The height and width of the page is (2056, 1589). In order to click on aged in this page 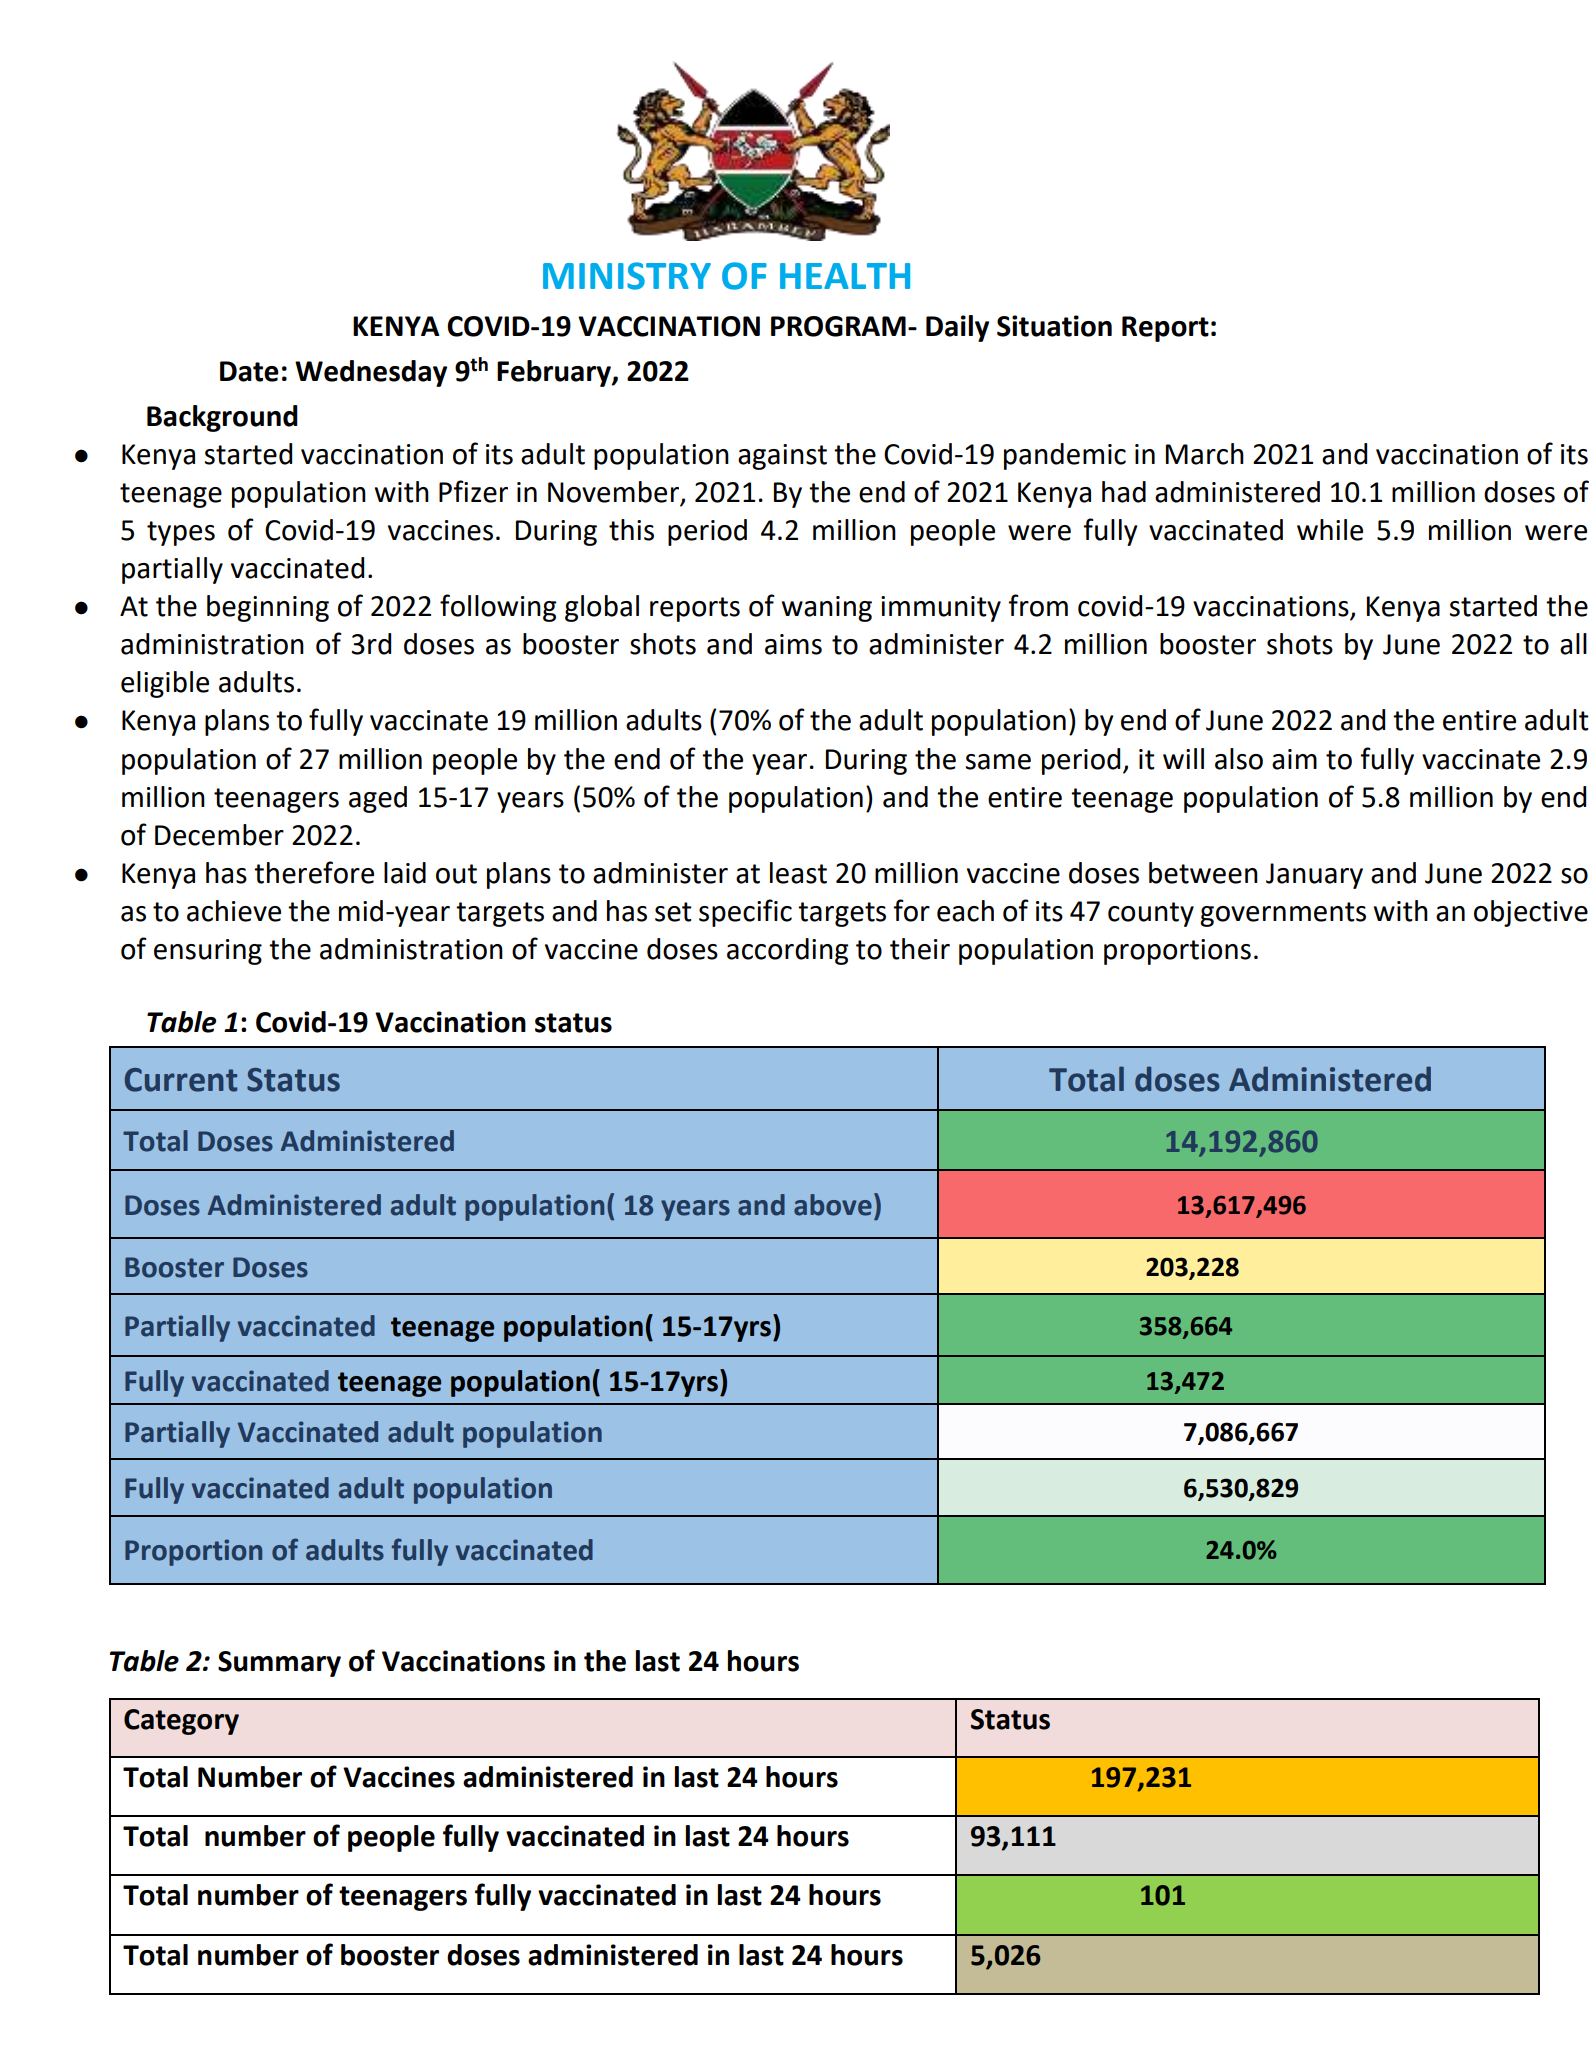, I will do `click(378, 799)`.
